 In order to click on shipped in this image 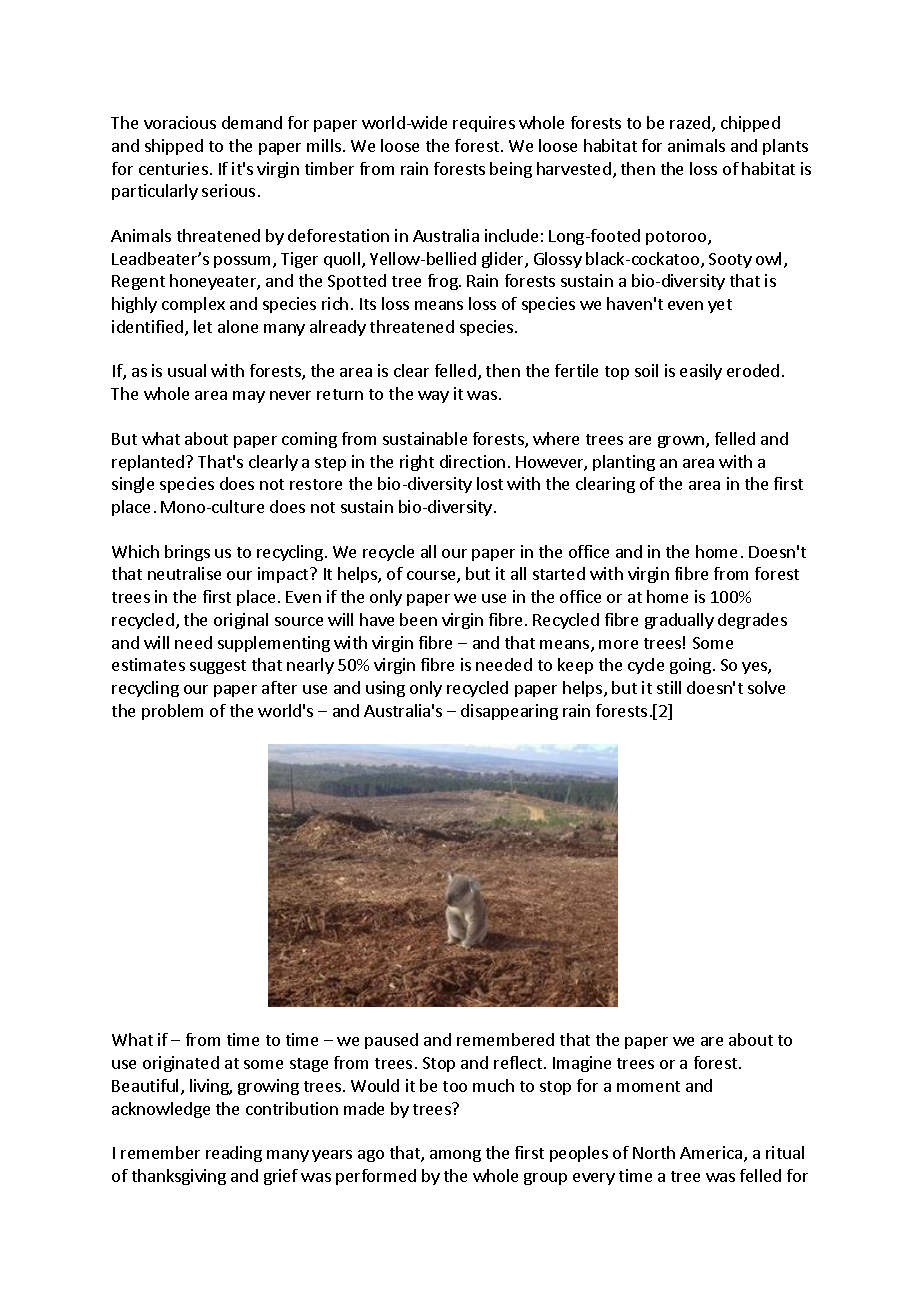, I will do `click(174, 147)`.
